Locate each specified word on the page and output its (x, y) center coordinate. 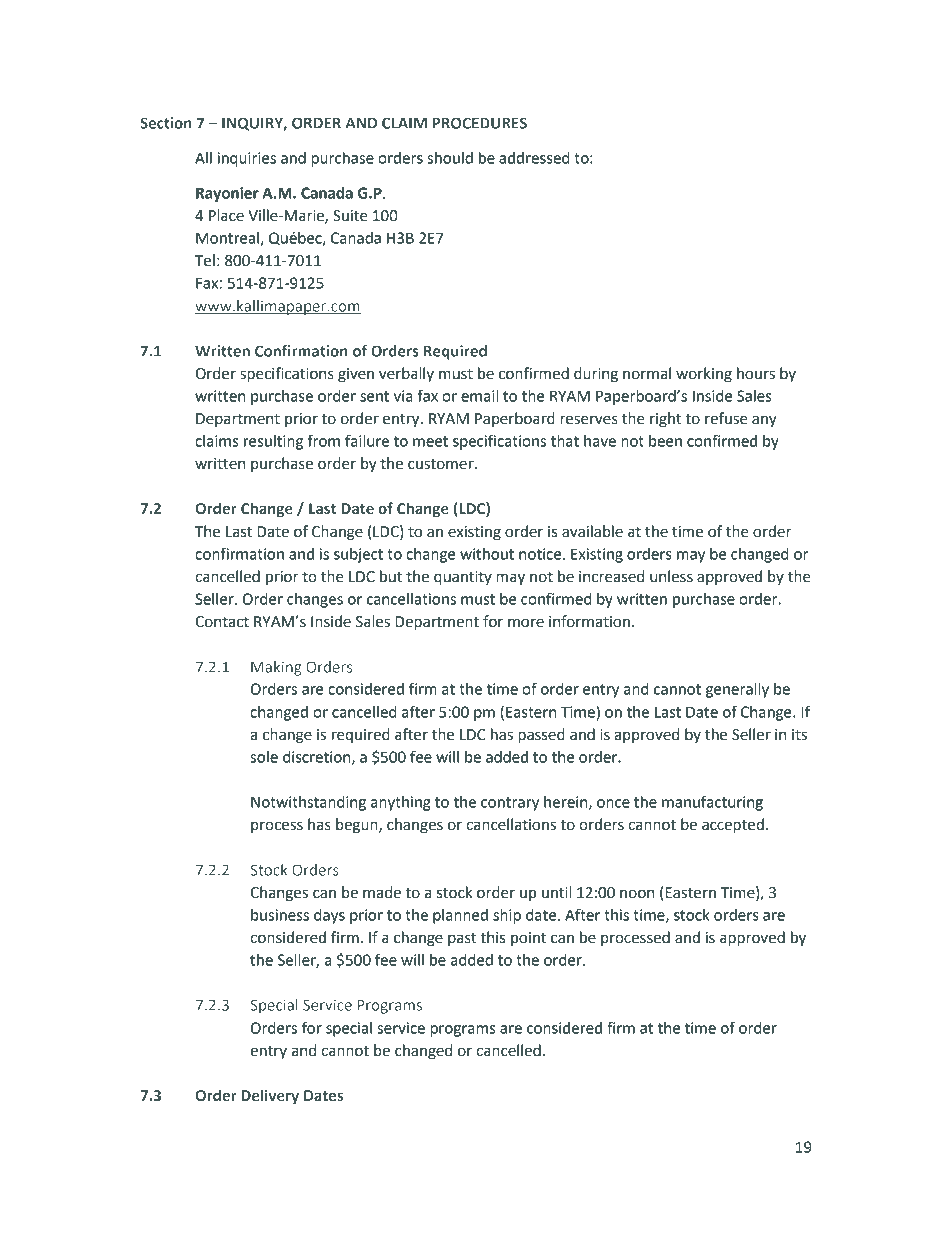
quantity (463, 578)
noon (637, 894)
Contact (222, 622)
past (462, 939)
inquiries (246, 159)
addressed (534, 158)
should (450, 158)
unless (671, 576)
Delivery (270, 1096)
